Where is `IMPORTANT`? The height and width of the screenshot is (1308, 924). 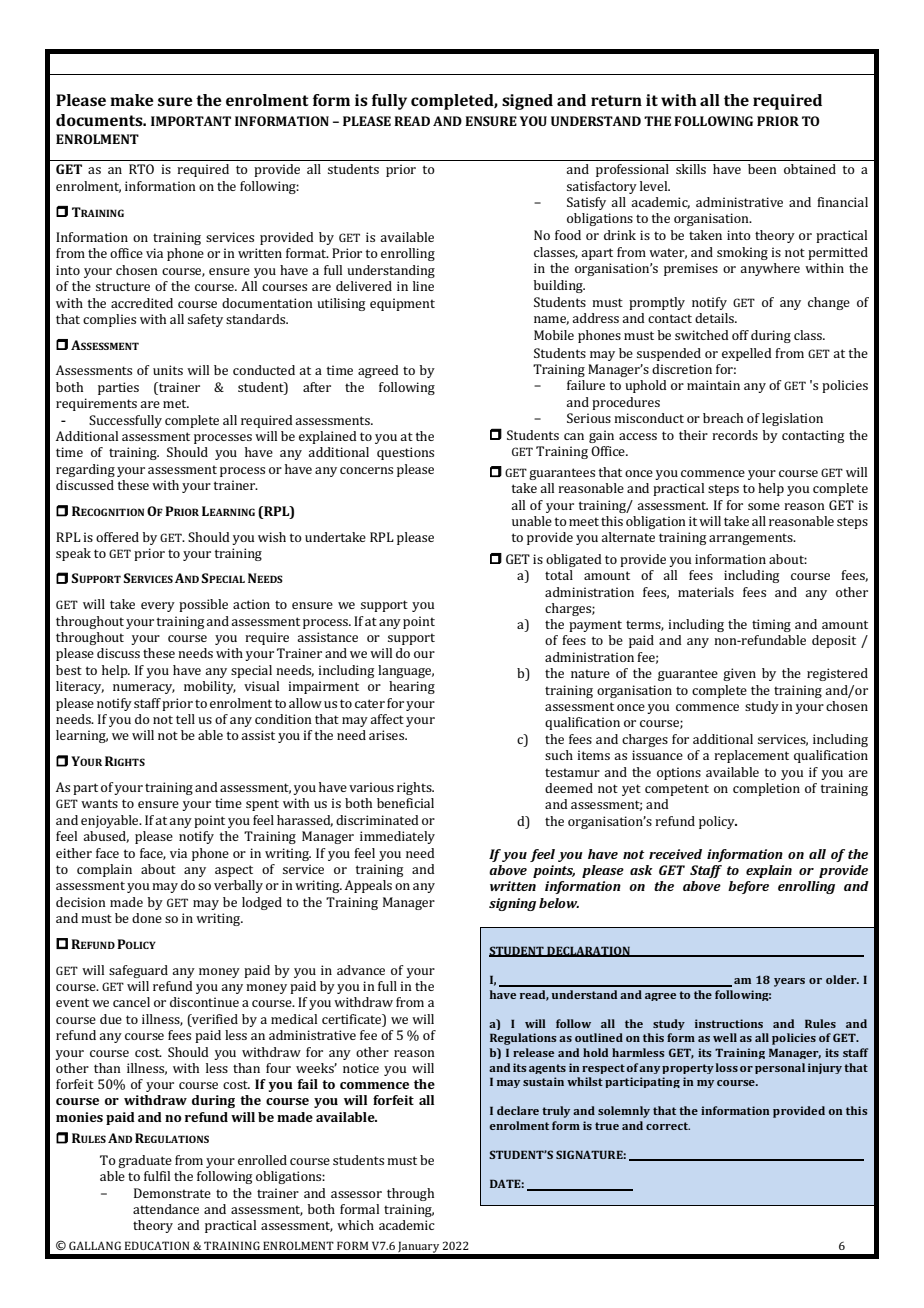 IMPORTANT is located at coordinates (191, 121).
